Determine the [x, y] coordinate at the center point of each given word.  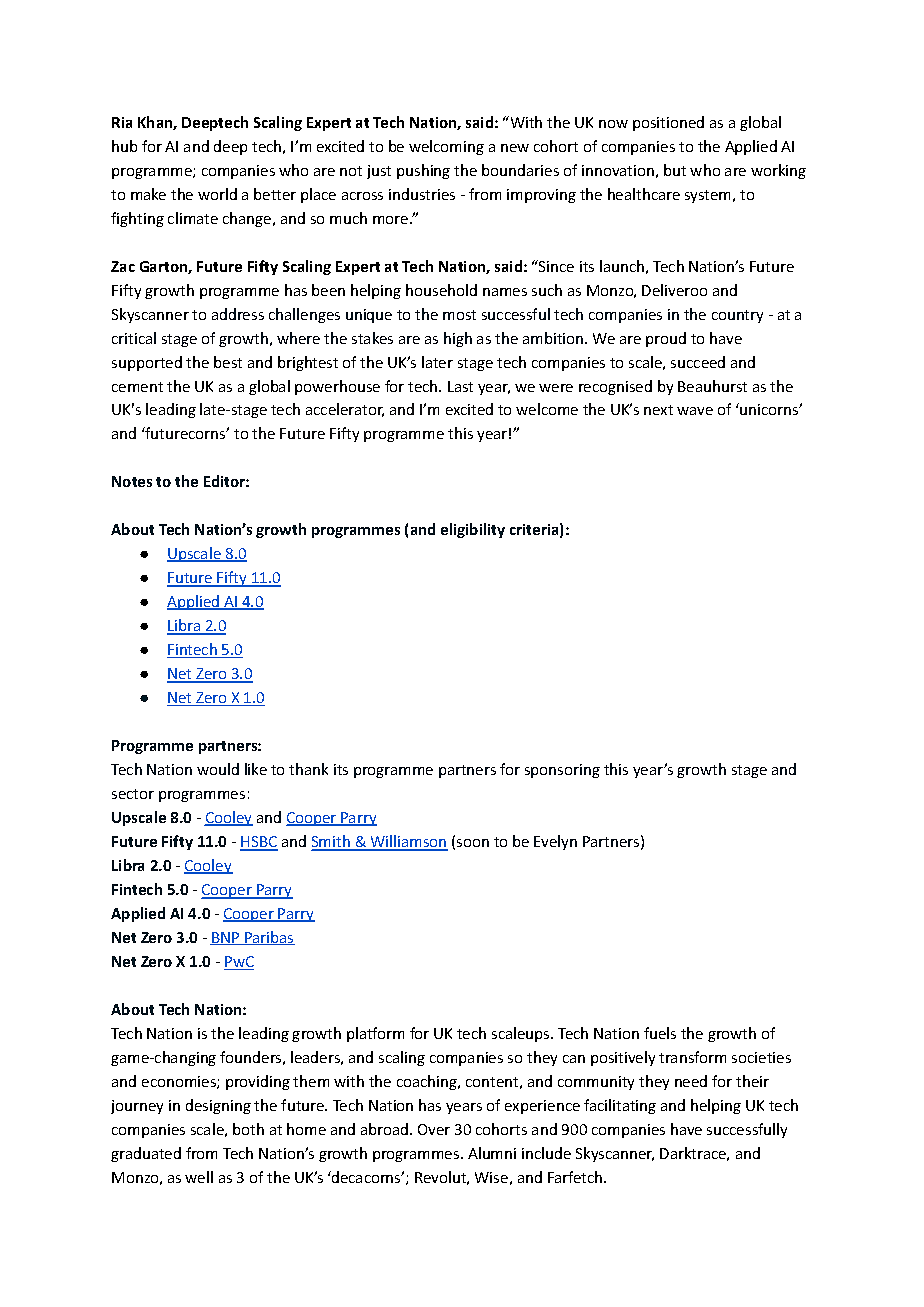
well [199, 1177]
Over [434, 1129]
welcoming [446, 147]
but [675, 170]
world [217, 194]
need [691, 1081]
